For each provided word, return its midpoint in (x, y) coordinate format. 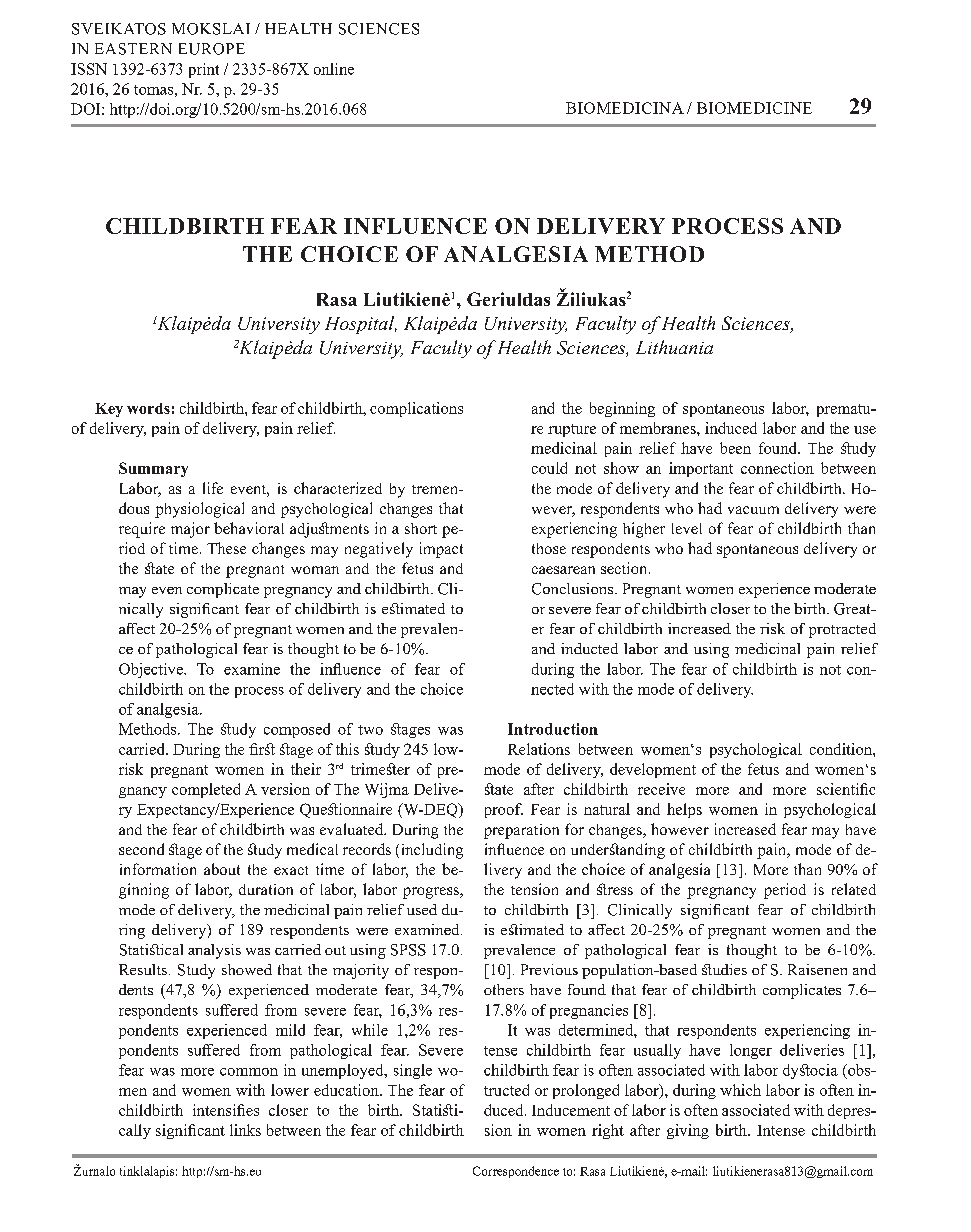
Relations (539, 749)
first (262, 749)
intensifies (226, 1110)
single (413, 1071)
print (204, 70)
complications (416, 409)
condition (842, 749)
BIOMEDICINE (754, 108)
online (334, 69)
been (735, 448)
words (148, 408)
